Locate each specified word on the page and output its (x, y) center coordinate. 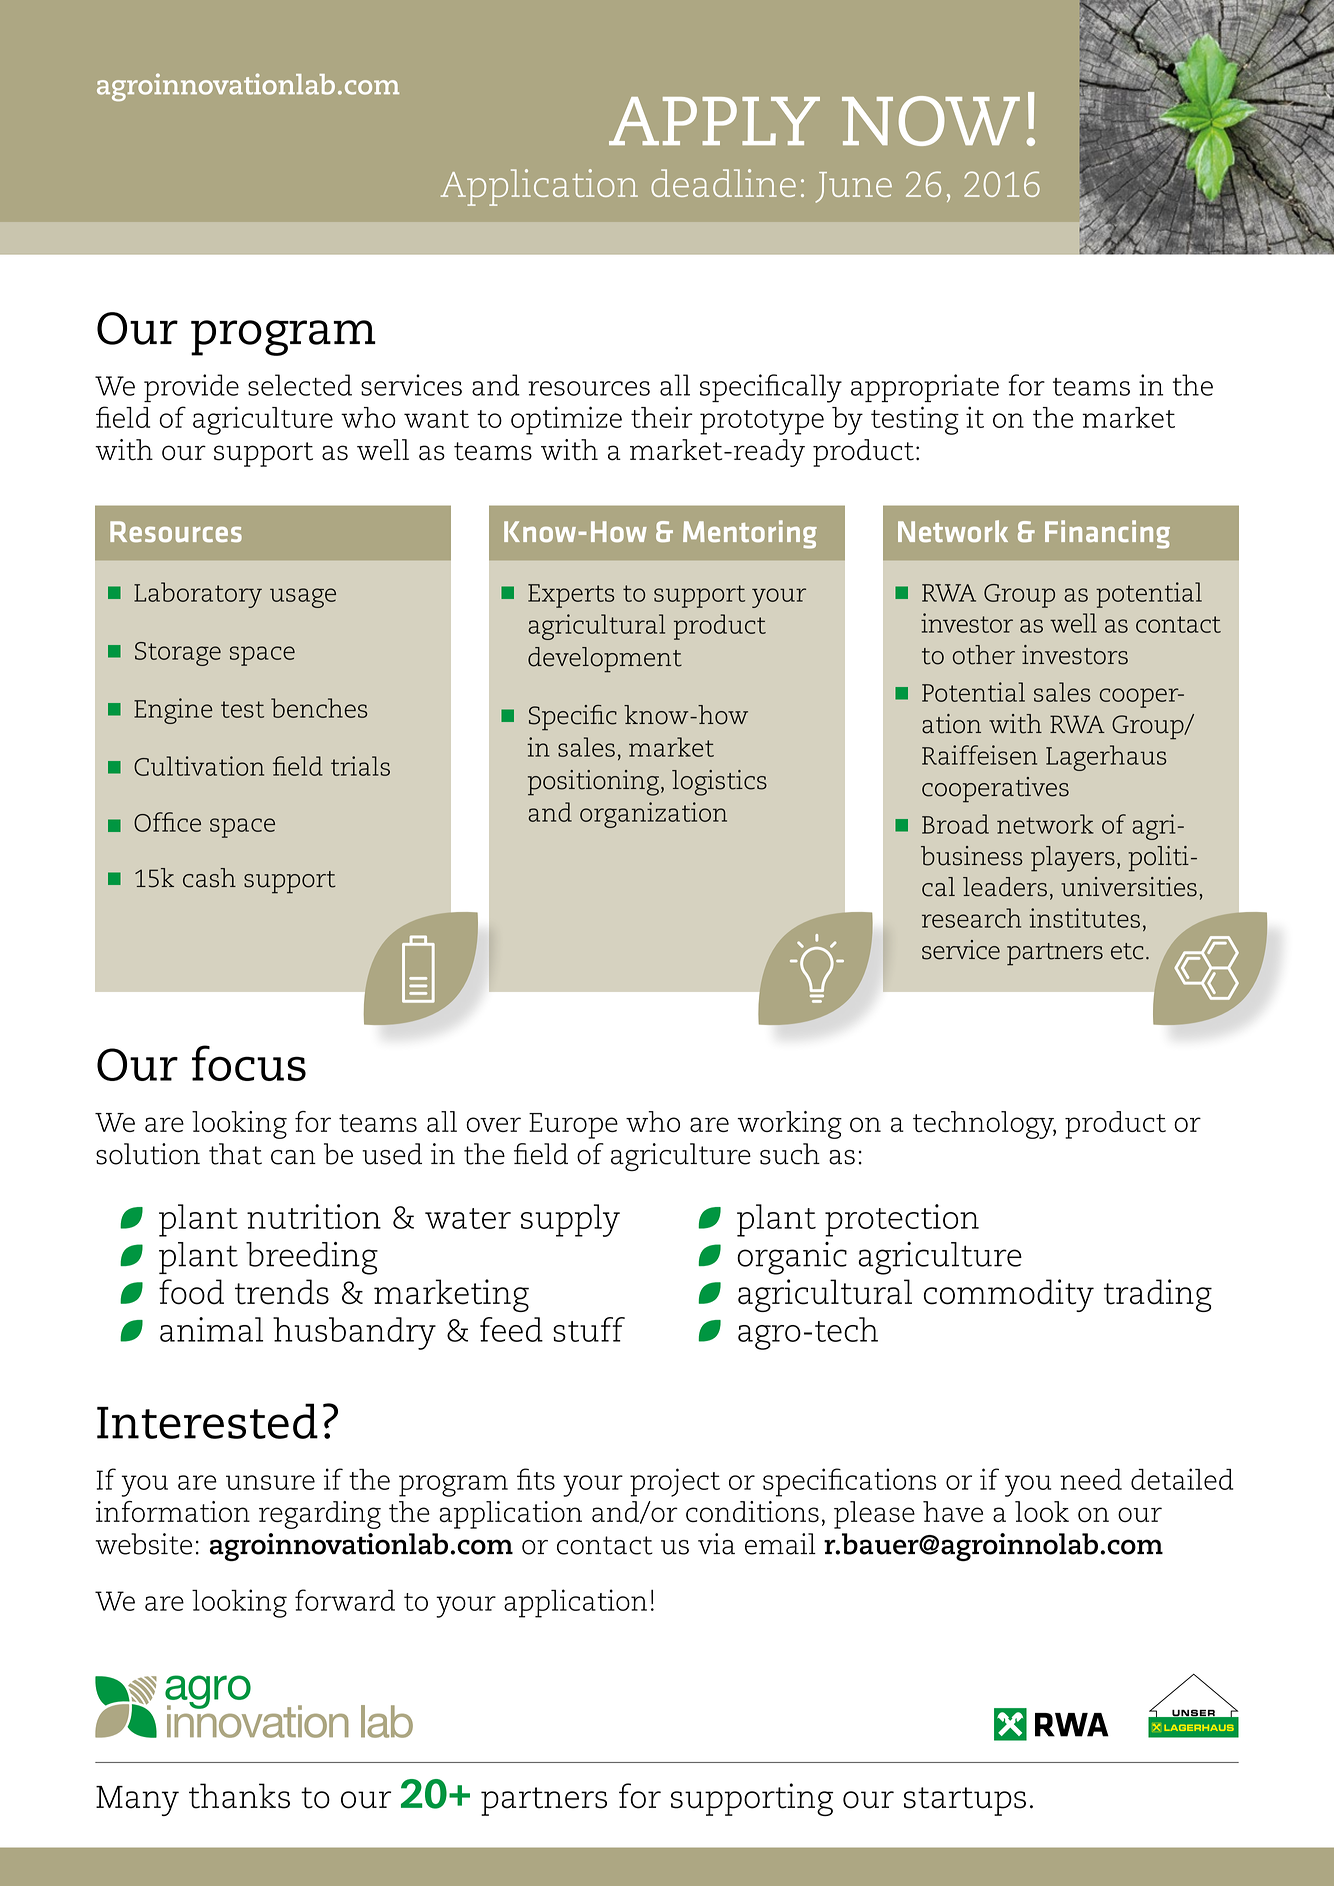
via (716, 1544)
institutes (1084, 918)
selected (300, 385)
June (854, 187)
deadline (723, 183)
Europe (573, 1126)
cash (209, 878)
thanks (239, 1796)
